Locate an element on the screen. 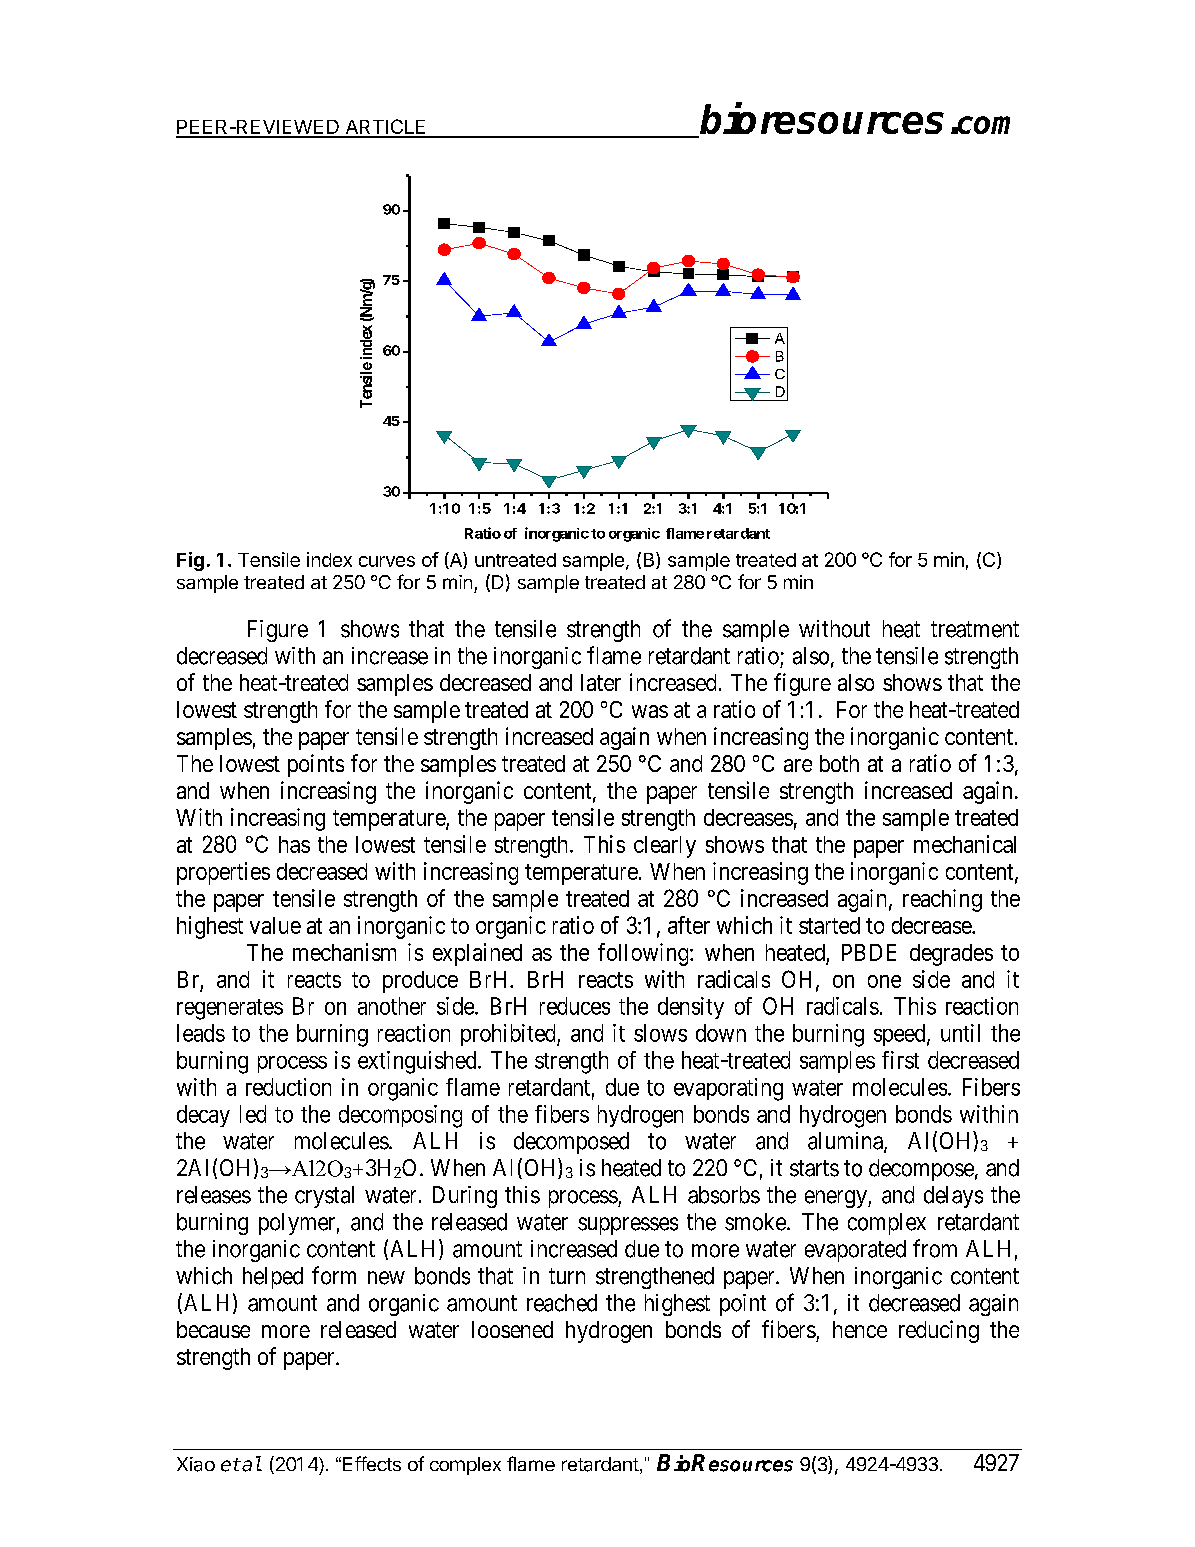 This screenshot has height=1547, width=1195. treatment is located at coordinates (975, 629).
